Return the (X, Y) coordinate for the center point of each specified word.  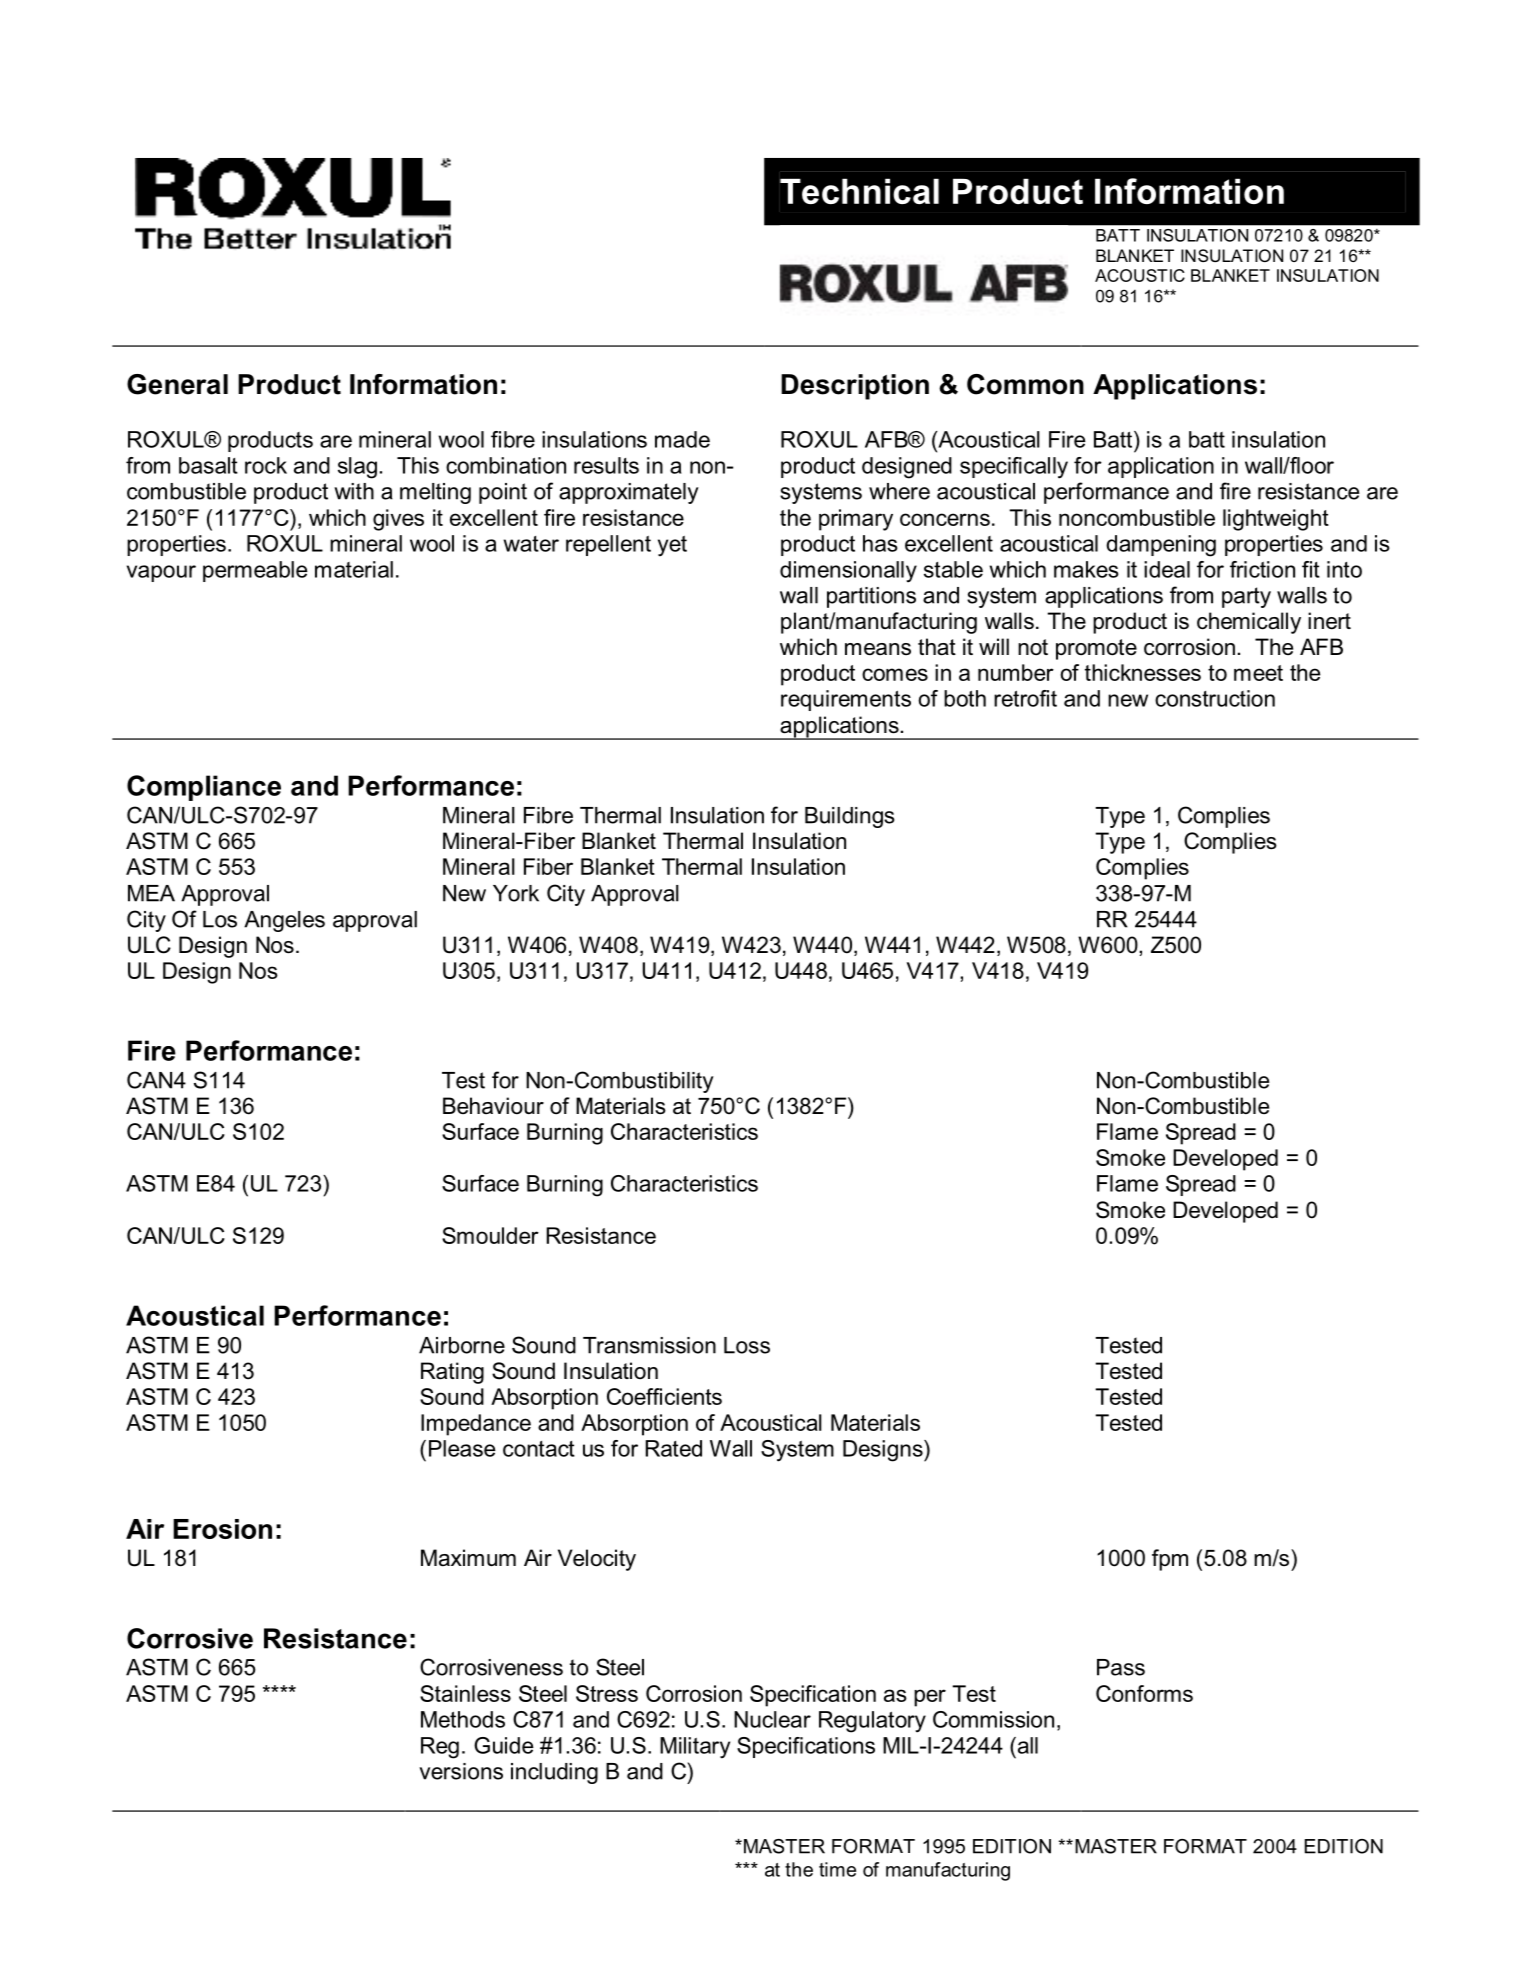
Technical (859, 191)
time (837, 1869)
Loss (747, 1345)
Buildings (850, 817)
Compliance (204, 788)
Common (1025, 384)
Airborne (462, 1345)
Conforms (1144, 1693)
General (177, 384)
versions (461, 1771)
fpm (1170, 1560)
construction (1215, 698)
